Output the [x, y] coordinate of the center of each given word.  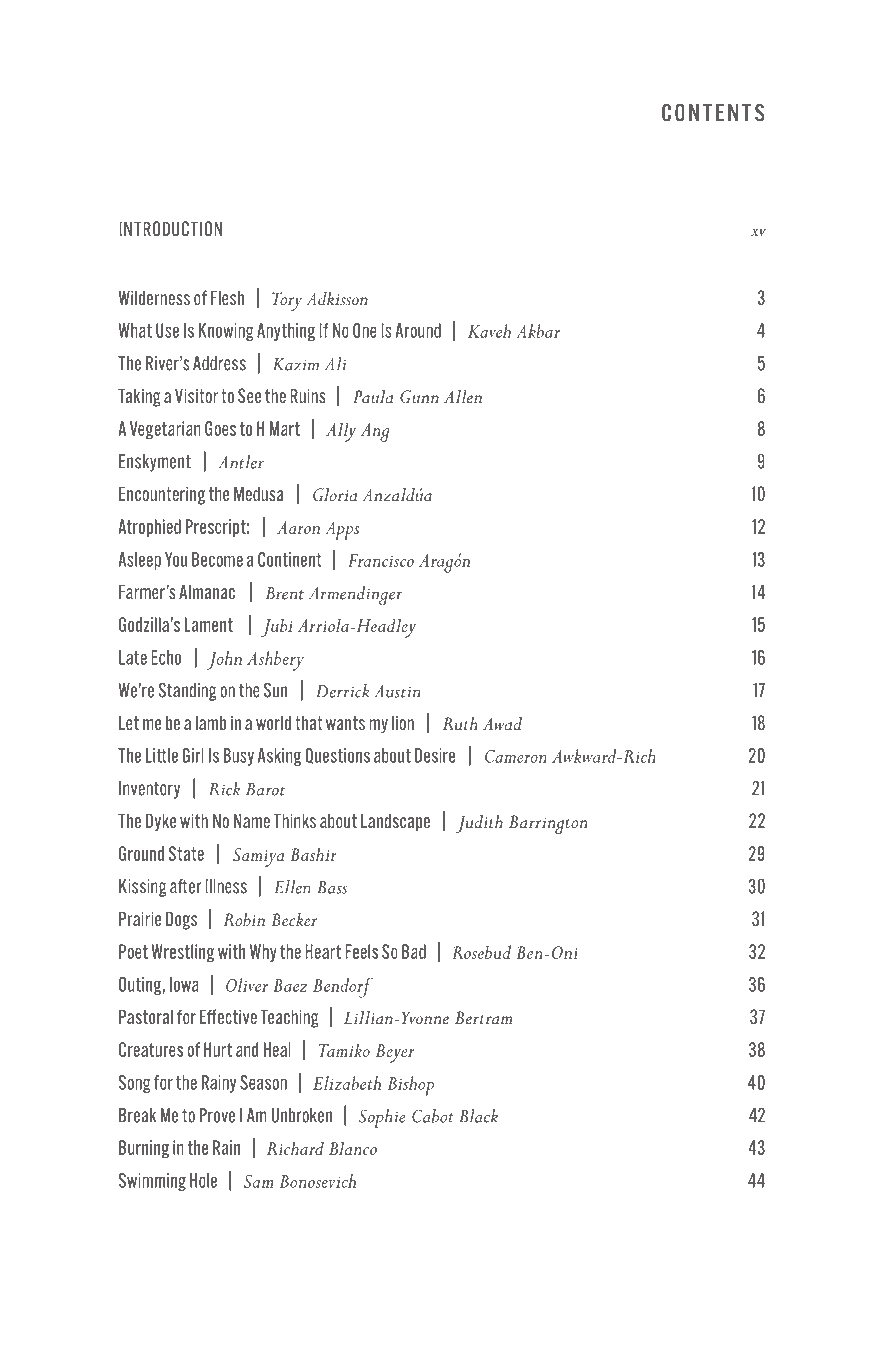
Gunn [419, 397]
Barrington [548, 824]
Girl [193, 755]
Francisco [381, 560]
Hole [203, 1180]
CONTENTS [713, 112]
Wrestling [183, 953]
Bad [414, 951]
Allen [463, 396]
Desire [435, 755]
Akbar [538, 331]
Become [217, 559]
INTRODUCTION [170, 228]
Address [219, 363]
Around [418, 330]
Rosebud [481, 952]
